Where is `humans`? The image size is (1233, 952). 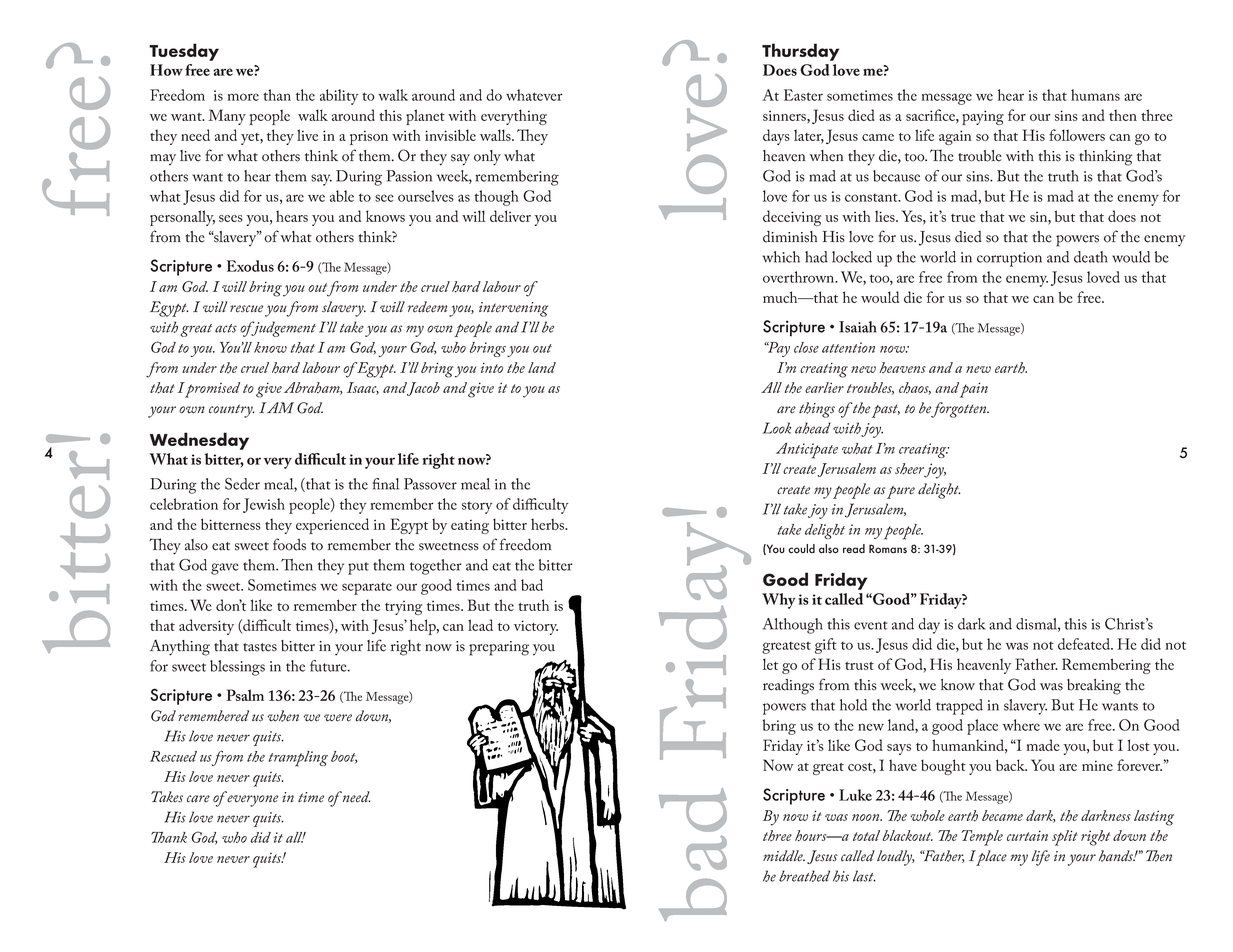
humans is located at coordinates (1095, 95).
